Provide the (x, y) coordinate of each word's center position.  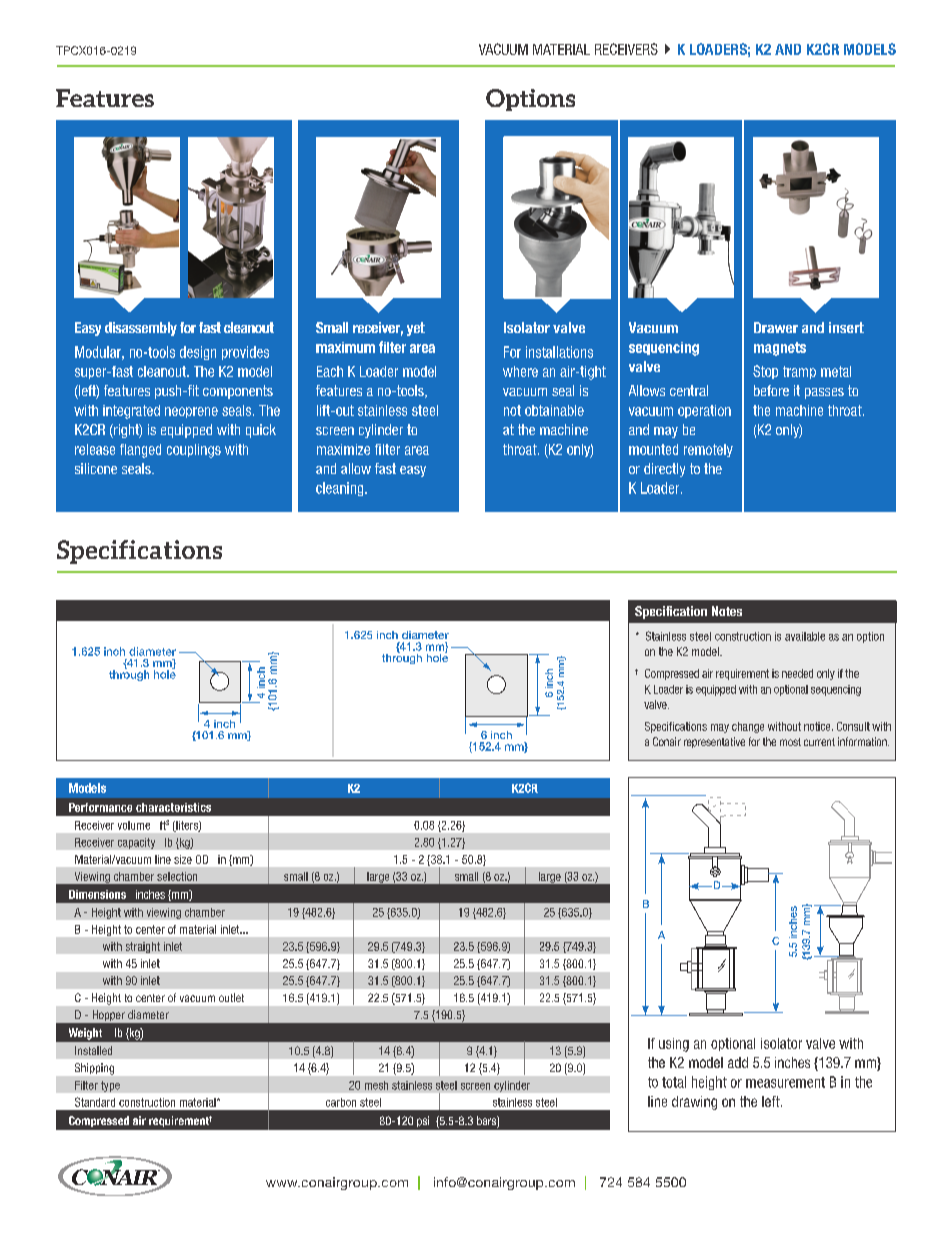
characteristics (173, 807)
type (110, 1086)
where (520, 371)
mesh (376, 1085)
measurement (785, 1082)
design (198, 353)
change (748, 727)
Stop (765, 372)
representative (714, 742)
